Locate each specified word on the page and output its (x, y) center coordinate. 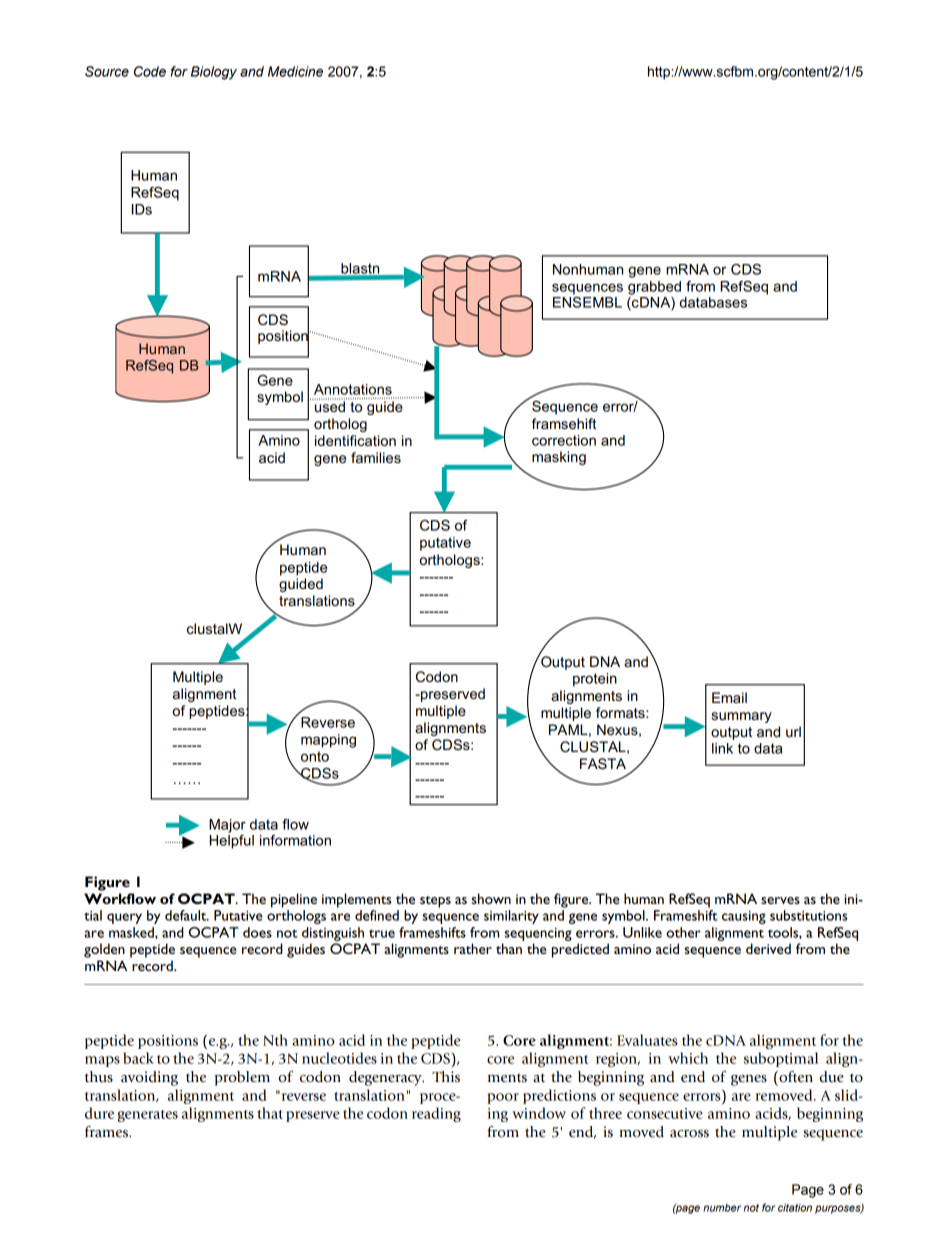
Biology (214, 73)
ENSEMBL (587, 302)
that (270, 1113)
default (187, 915)
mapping (328, 741)
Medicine (295, 71)
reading (436, 1114)
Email (729, 697)
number (722, 1208)
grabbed (654, 288)
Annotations (353, 389)
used (330, 405)
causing (744, 917)
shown (491, 898)
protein (595, 680)
